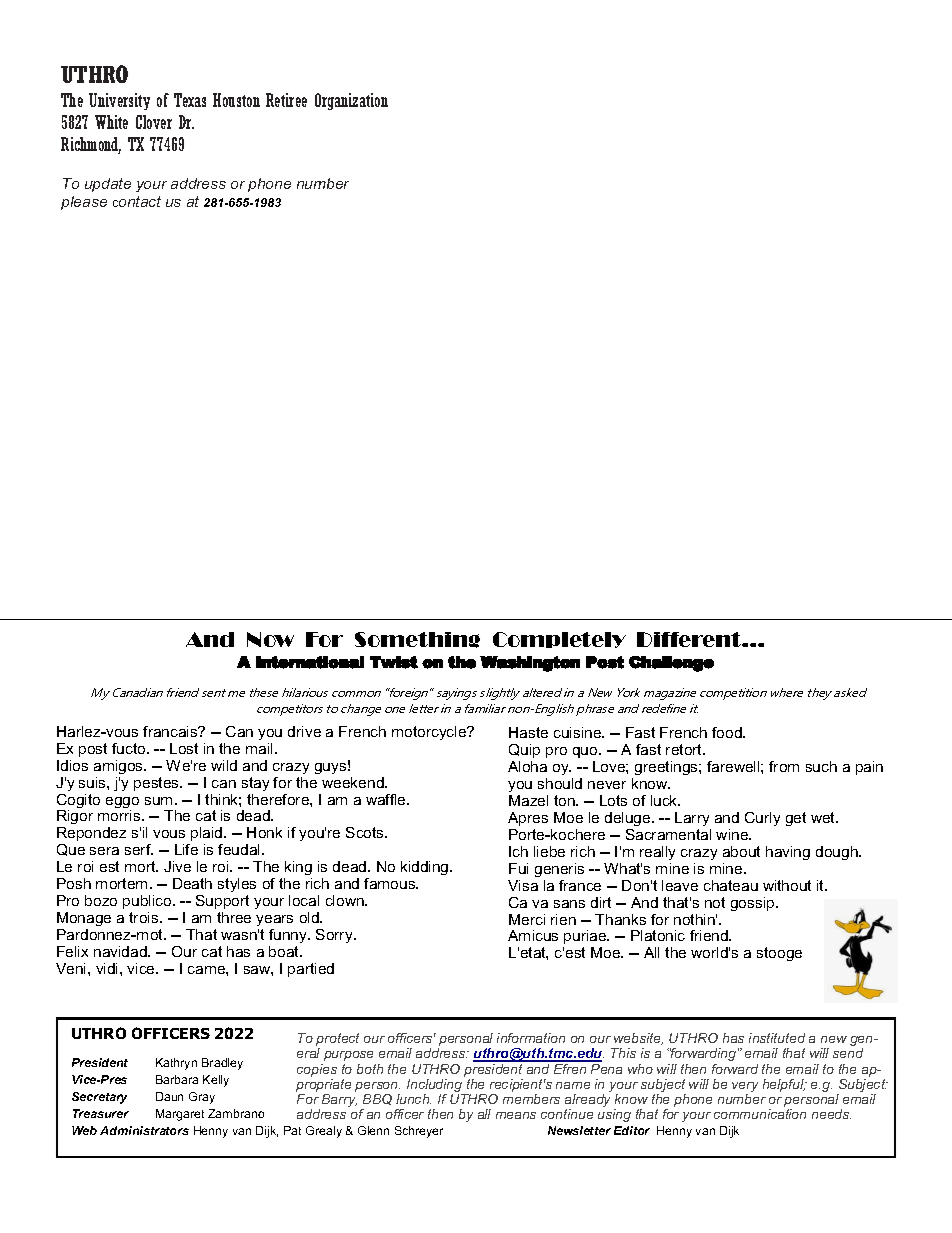  Describe the element at coordinates (158, 801) in the screenshot. I see `sum` at that location.
